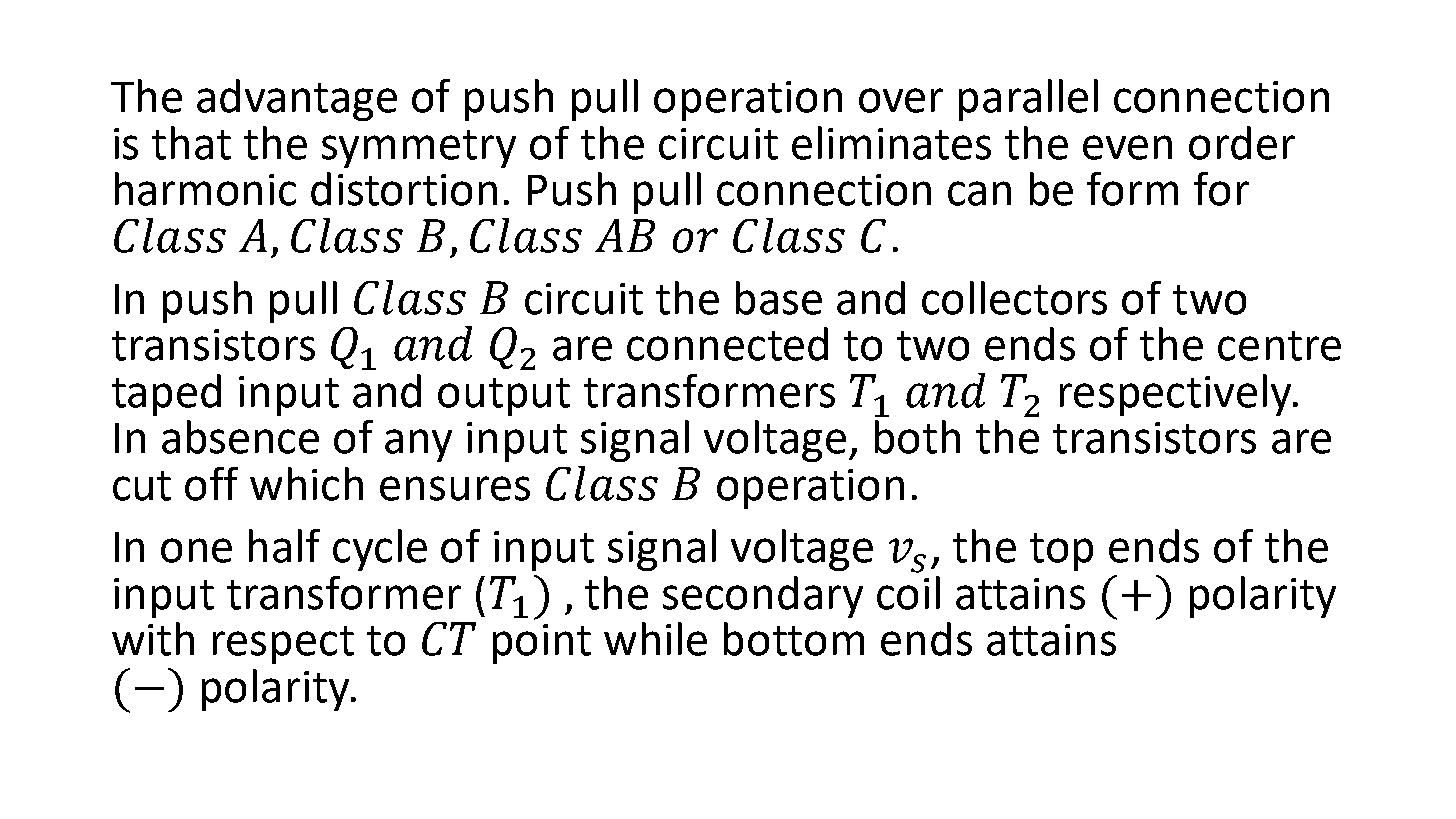  Describe the element at coordinates (1061, 552) in the document. I see `top` at that location.
